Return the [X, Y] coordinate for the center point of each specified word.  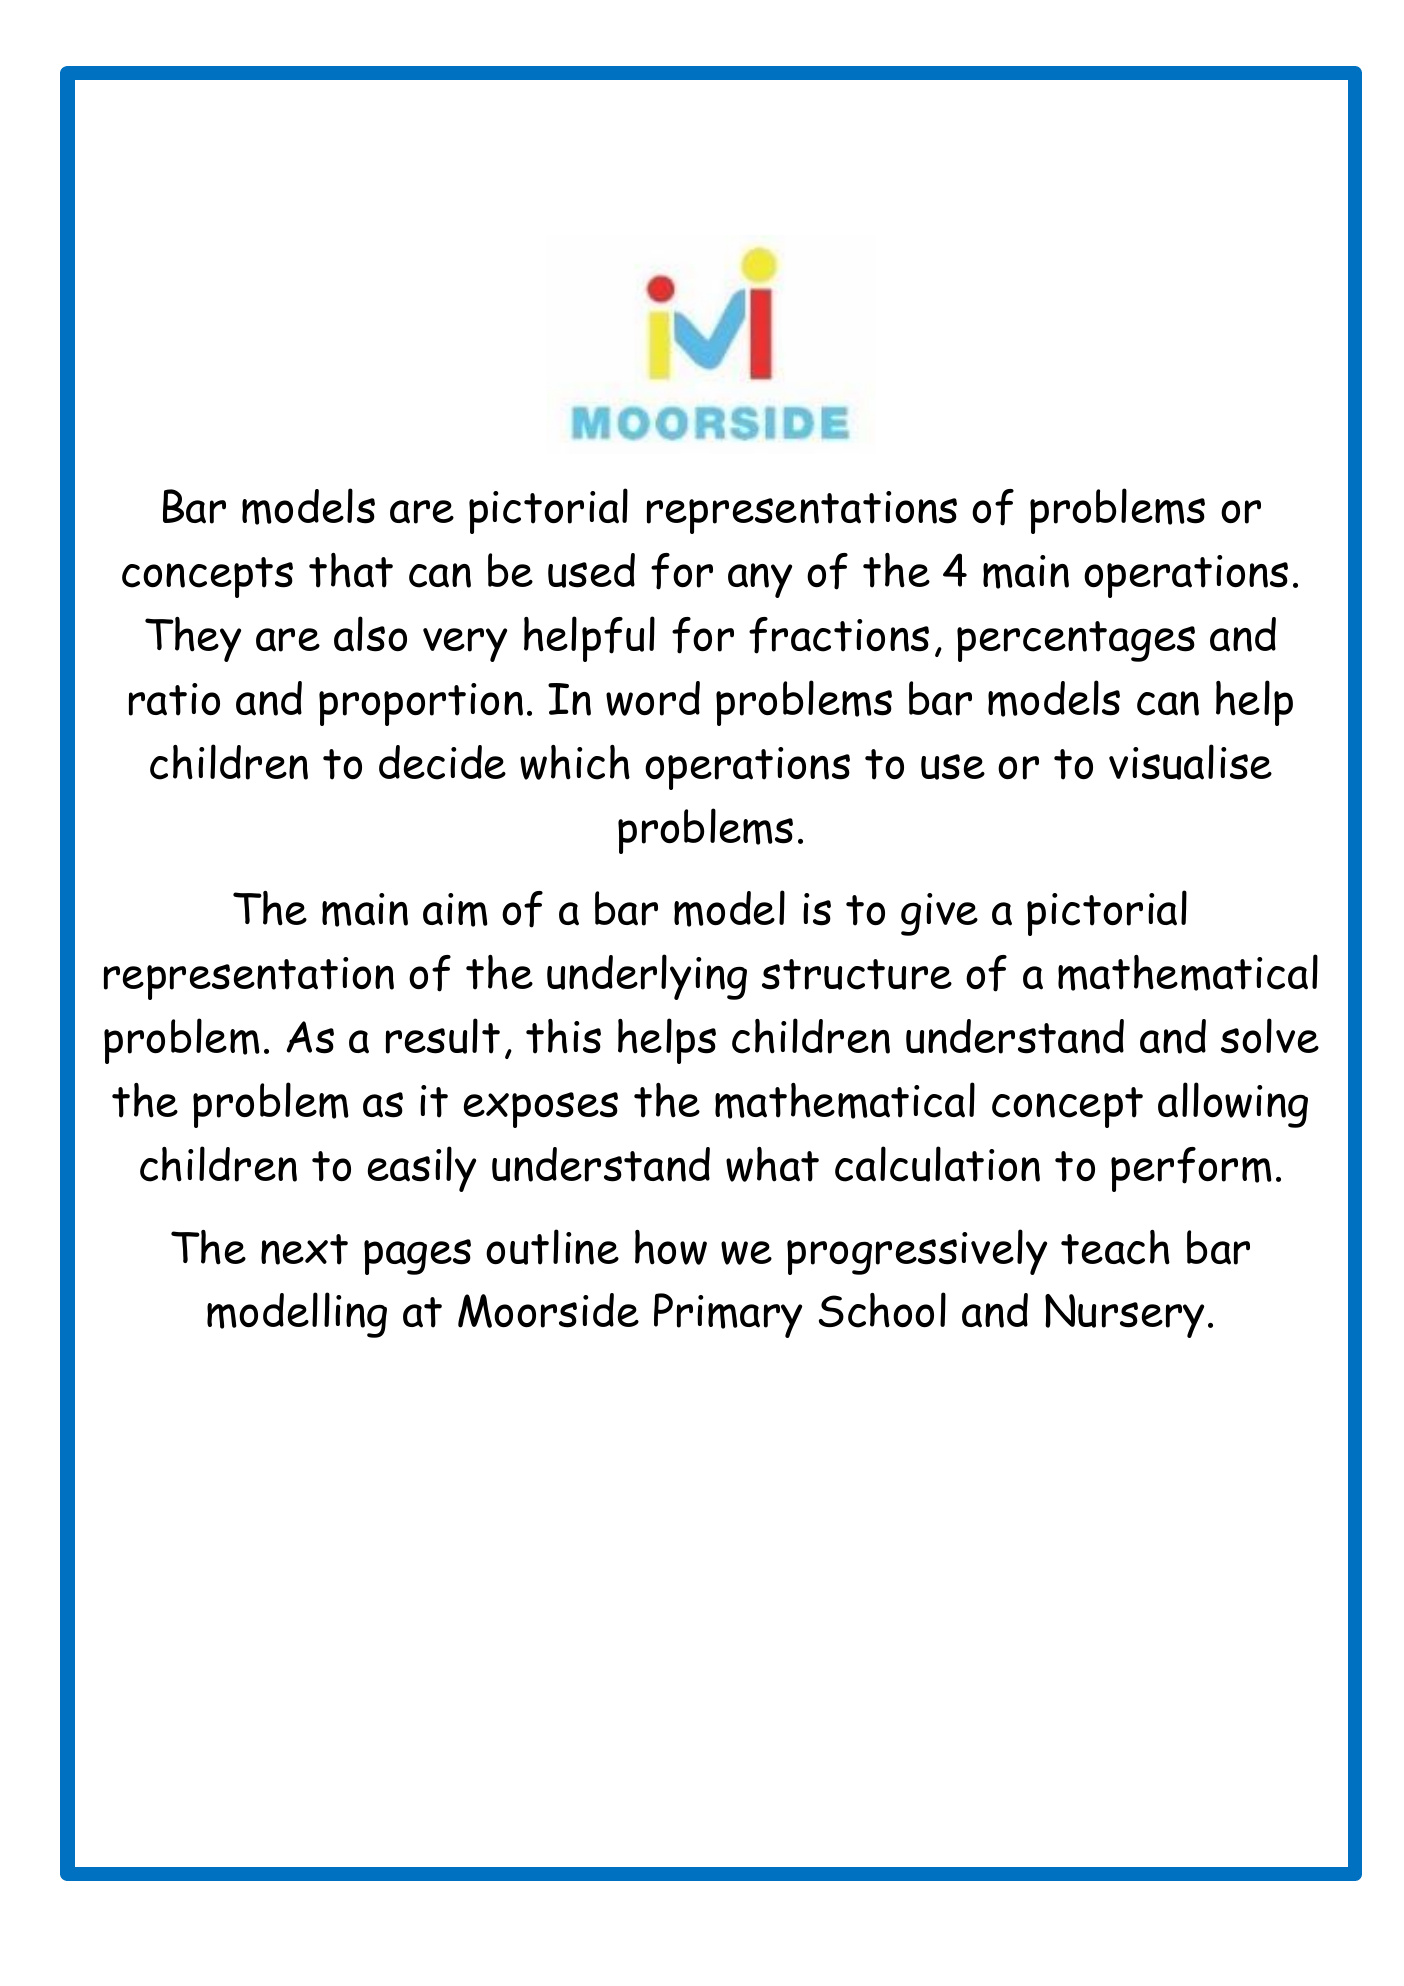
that [351, 570]
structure [857, 974]
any [760, 580]
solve [1270, 1036]
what [772, 1164]
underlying [647, 977]
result [443, 1036]
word [653, 698]
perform [1191, 1169]
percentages [1076, 641]
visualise [1190, 762]
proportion [421, 704]
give [939, 914]
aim [455, 910]
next [304, 1249]
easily [422, 1169]
